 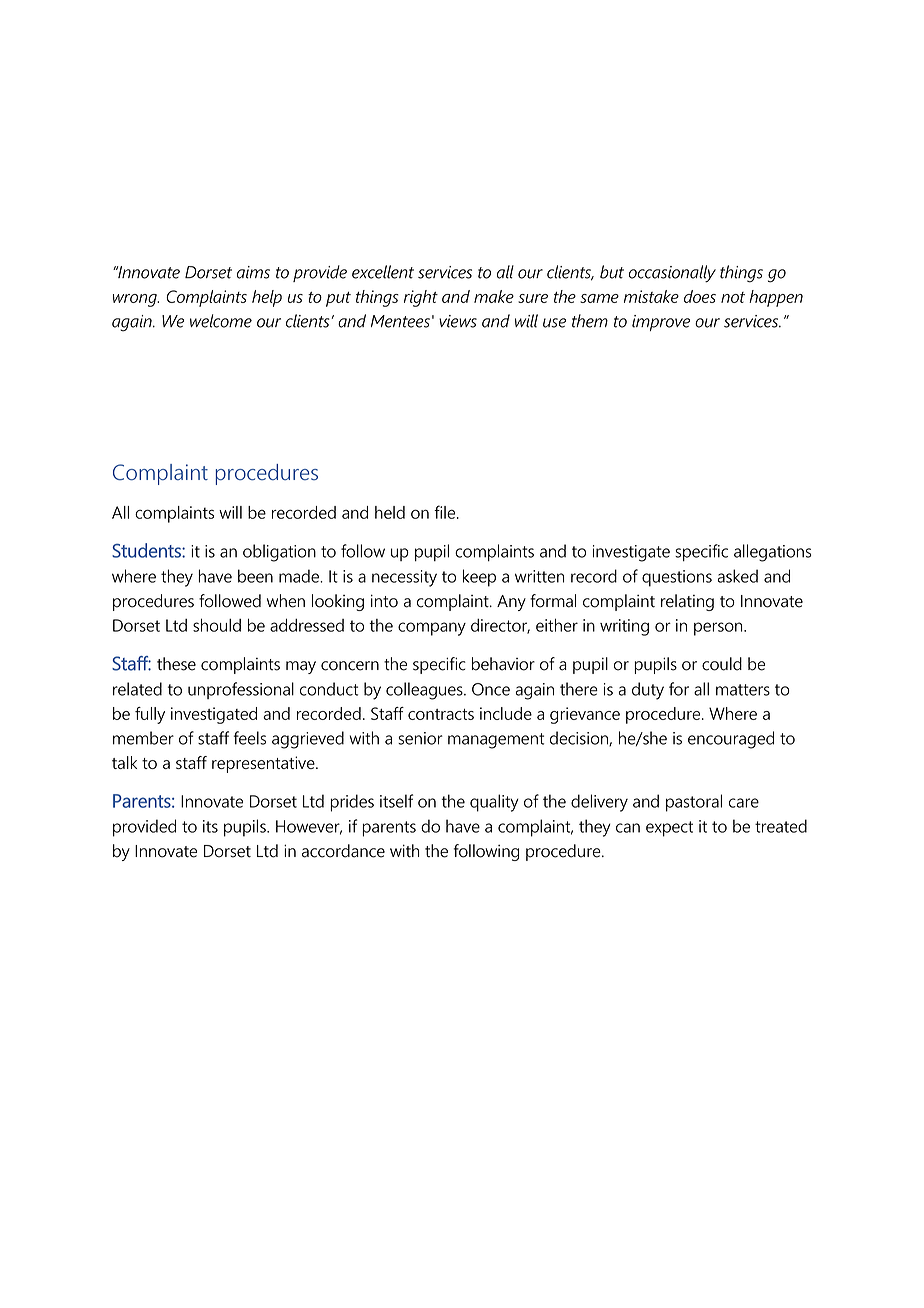 I want to click on right, so click(x=421, y=298).
